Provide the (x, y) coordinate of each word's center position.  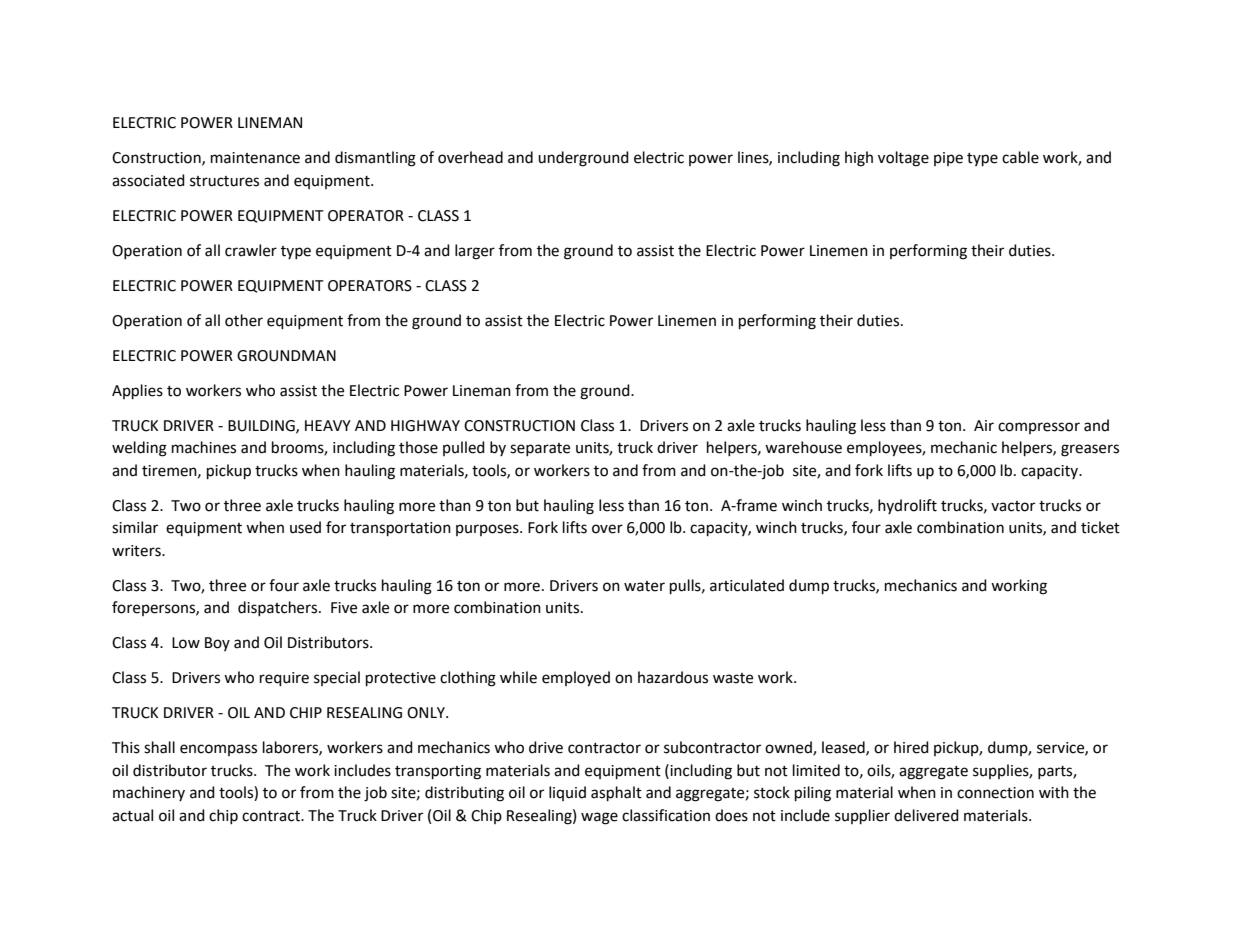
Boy (217, 644)
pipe (948, 159)
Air (984, 425)
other (244, 320)
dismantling (375, 159)
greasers (1090, 450)
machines (204, 447)
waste (733, 678)
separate (540, 449)
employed (576, 679)
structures (224, 181)
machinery (149, 793)
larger (475, 252)
